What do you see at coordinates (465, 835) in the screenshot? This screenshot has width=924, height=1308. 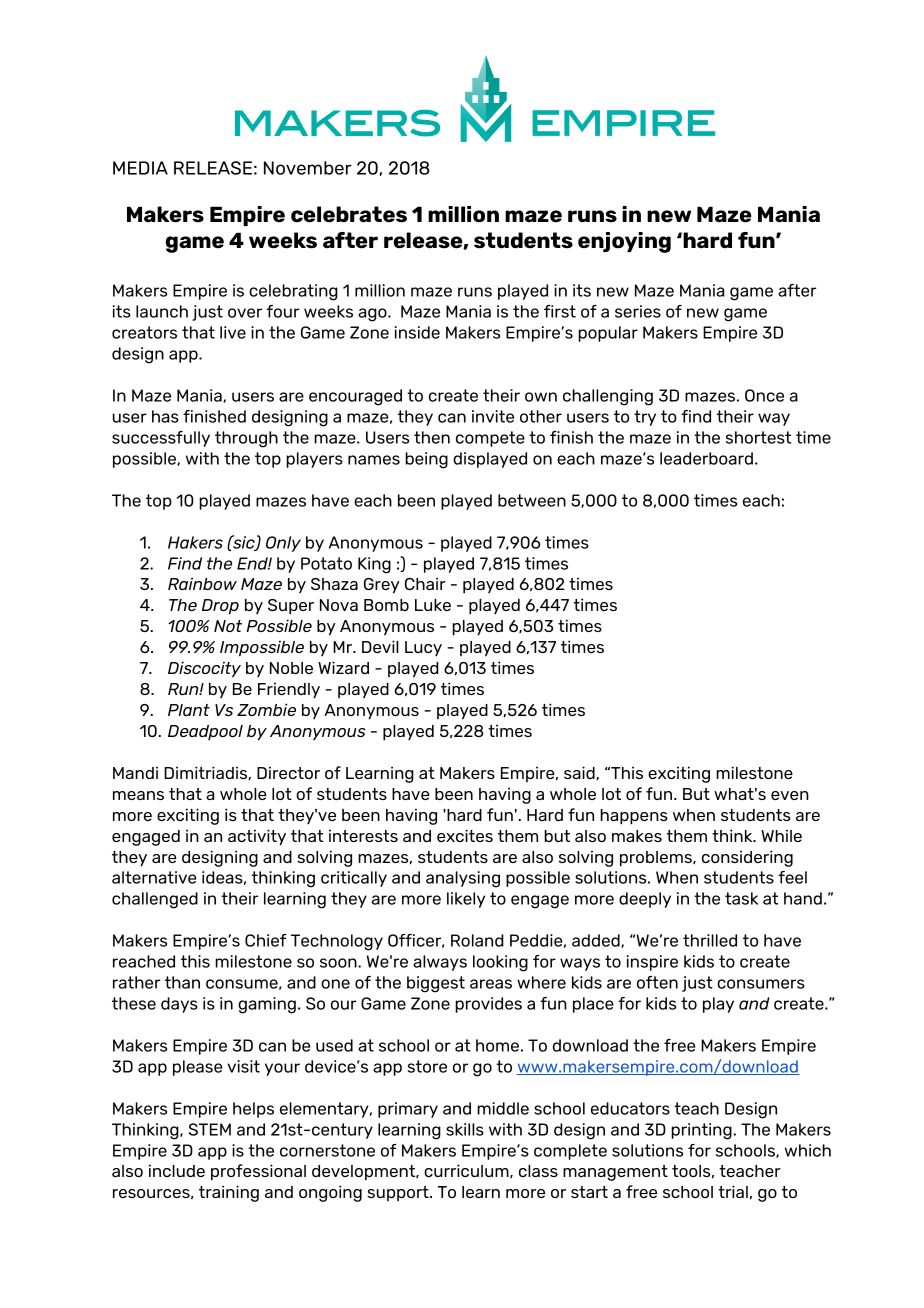 I see `excites` at bounding box center [465, 835].
